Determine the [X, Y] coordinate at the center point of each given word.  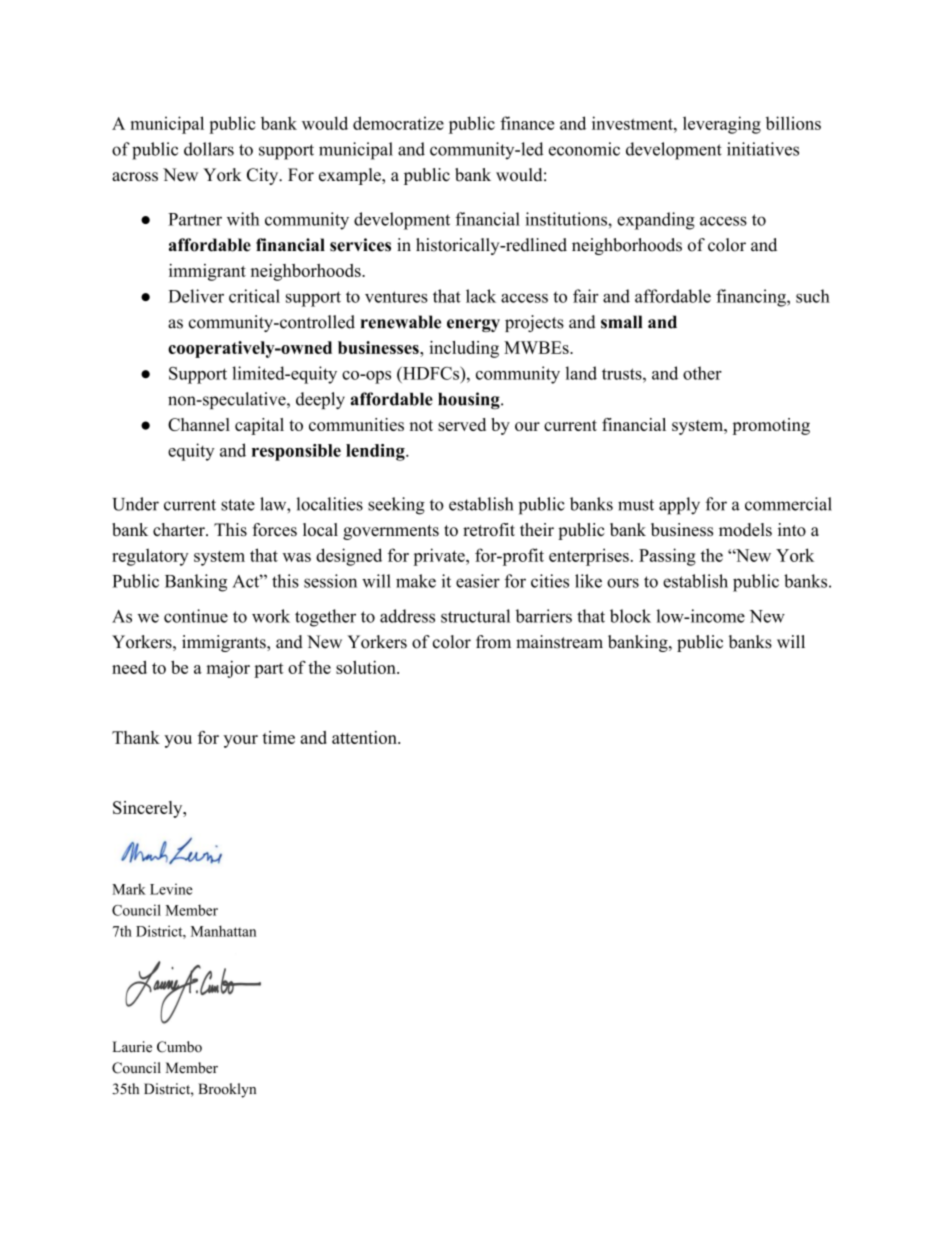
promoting [771, 426]
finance [527, 123]
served [462, 424]
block [630, 616]
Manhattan [223, 931]
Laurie [132, 1047]
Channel [199, 424]
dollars [209, 149]
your [241, 741]
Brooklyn [227, 1090]
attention [365, 737]
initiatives [763, 149]
